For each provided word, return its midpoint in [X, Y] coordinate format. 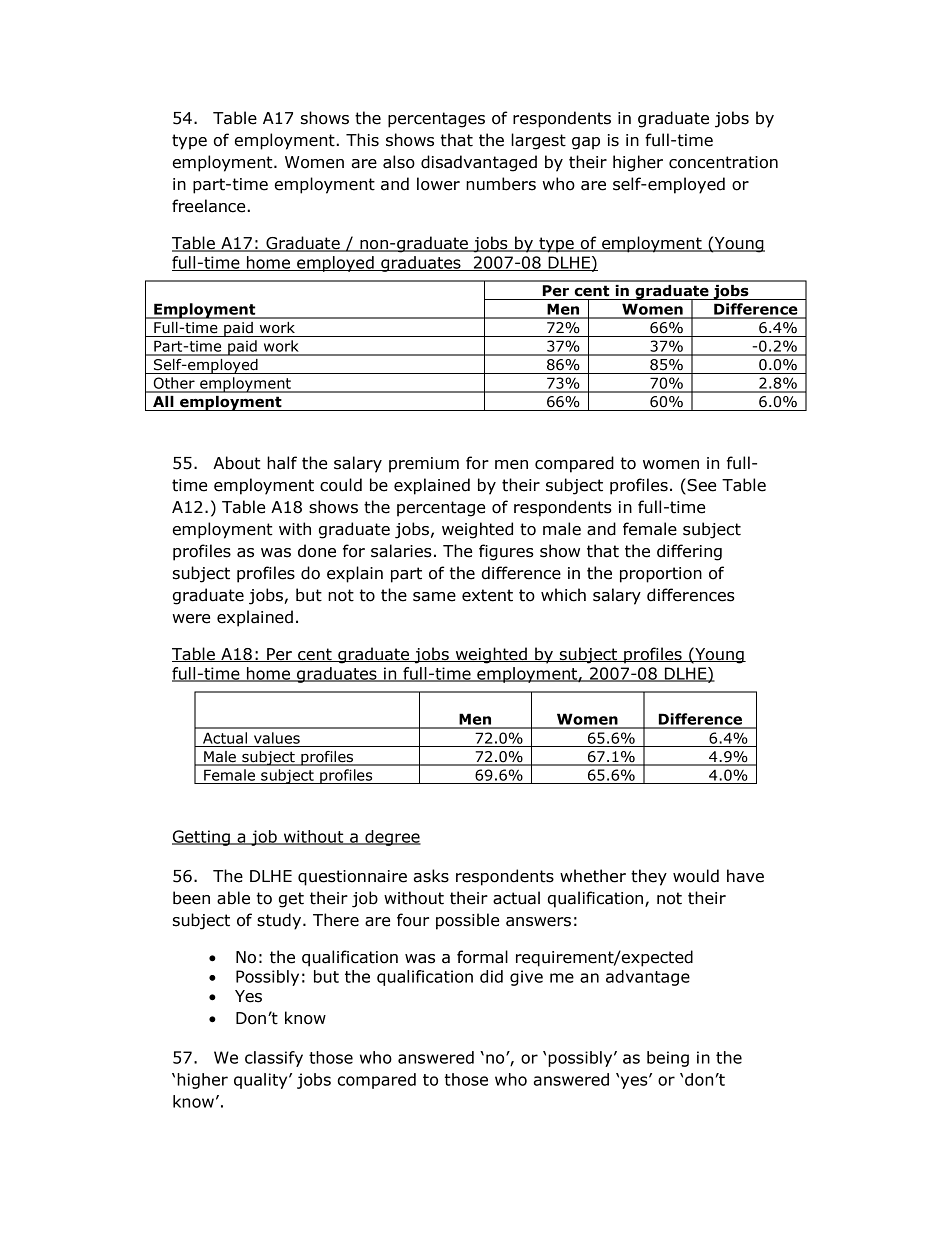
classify [274, 1059]
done [317, 551]
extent [487, 595]
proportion [661, 575]
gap [586, 143]
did [491, 976]
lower [438, 184]
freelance [210, 206]
